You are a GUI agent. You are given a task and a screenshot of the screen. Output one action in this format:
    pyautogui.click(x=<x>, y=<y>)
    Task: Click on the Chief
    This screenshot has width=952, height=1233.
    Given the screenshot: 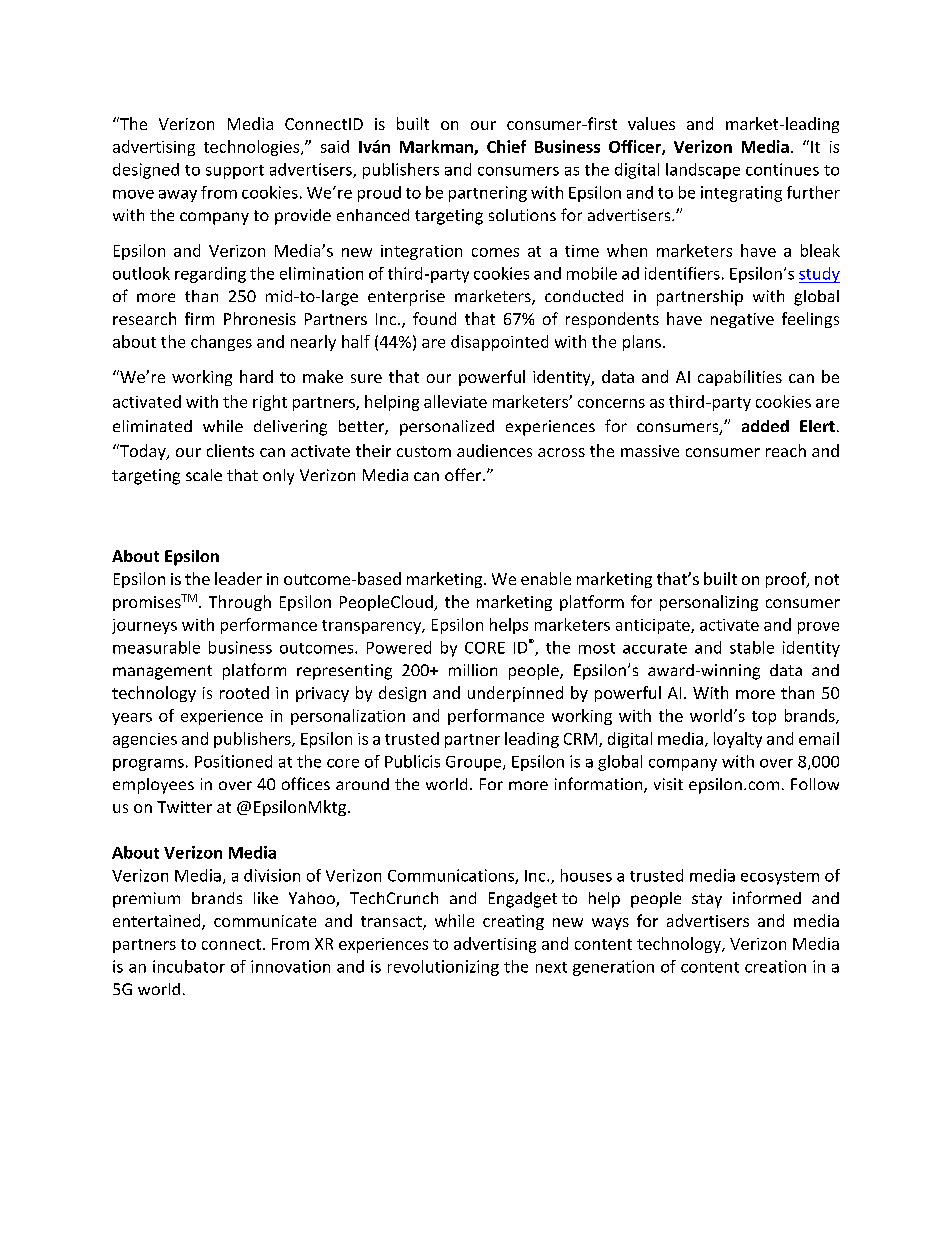 What is the action you would take?
    pyautogui.click(x=506, y=146)
